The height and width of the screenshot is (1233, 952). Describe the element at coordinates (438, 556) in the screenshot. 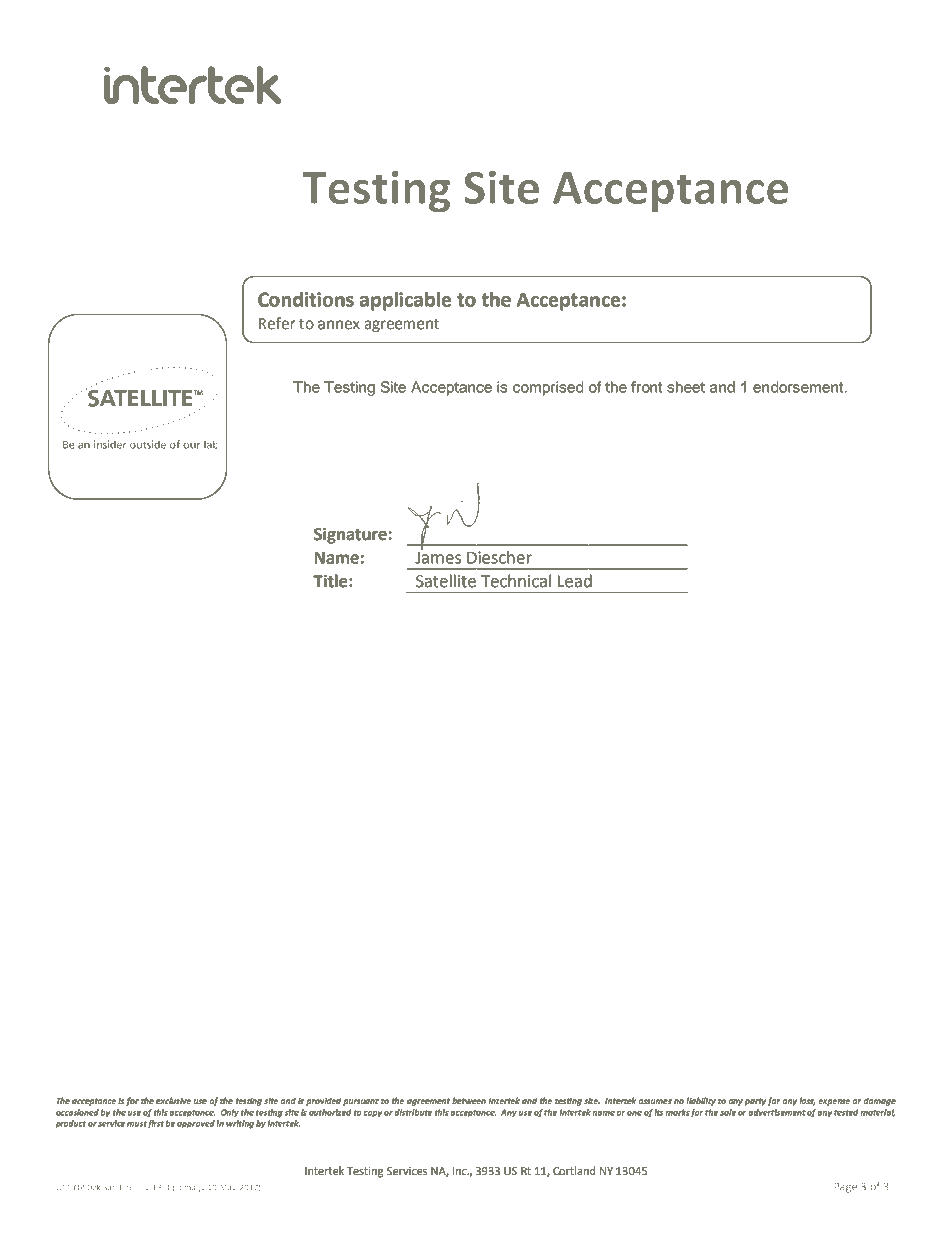

I see `James` at that location.
